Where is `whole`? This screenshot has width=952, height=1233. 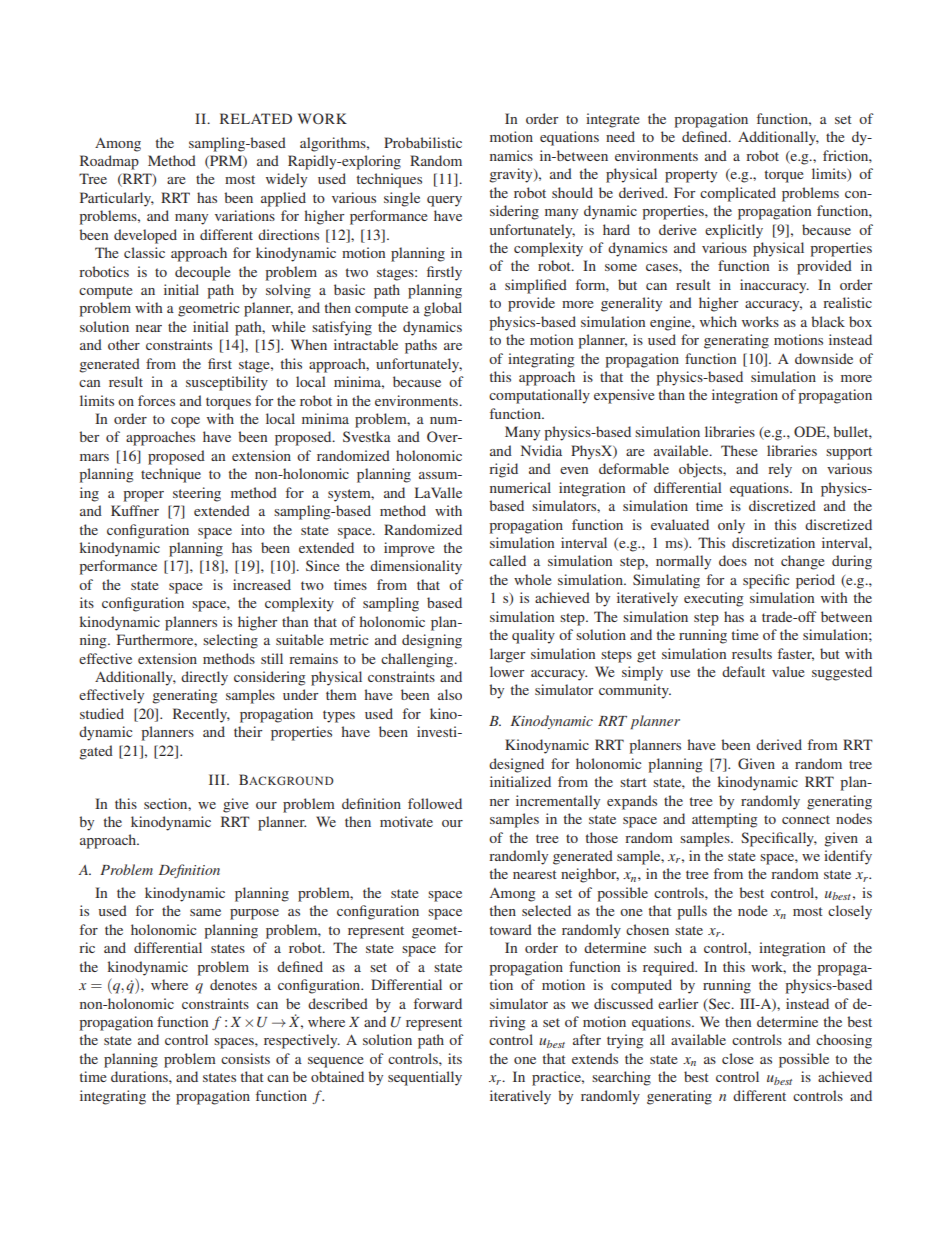 whole is located at coordinates (532, 579).
